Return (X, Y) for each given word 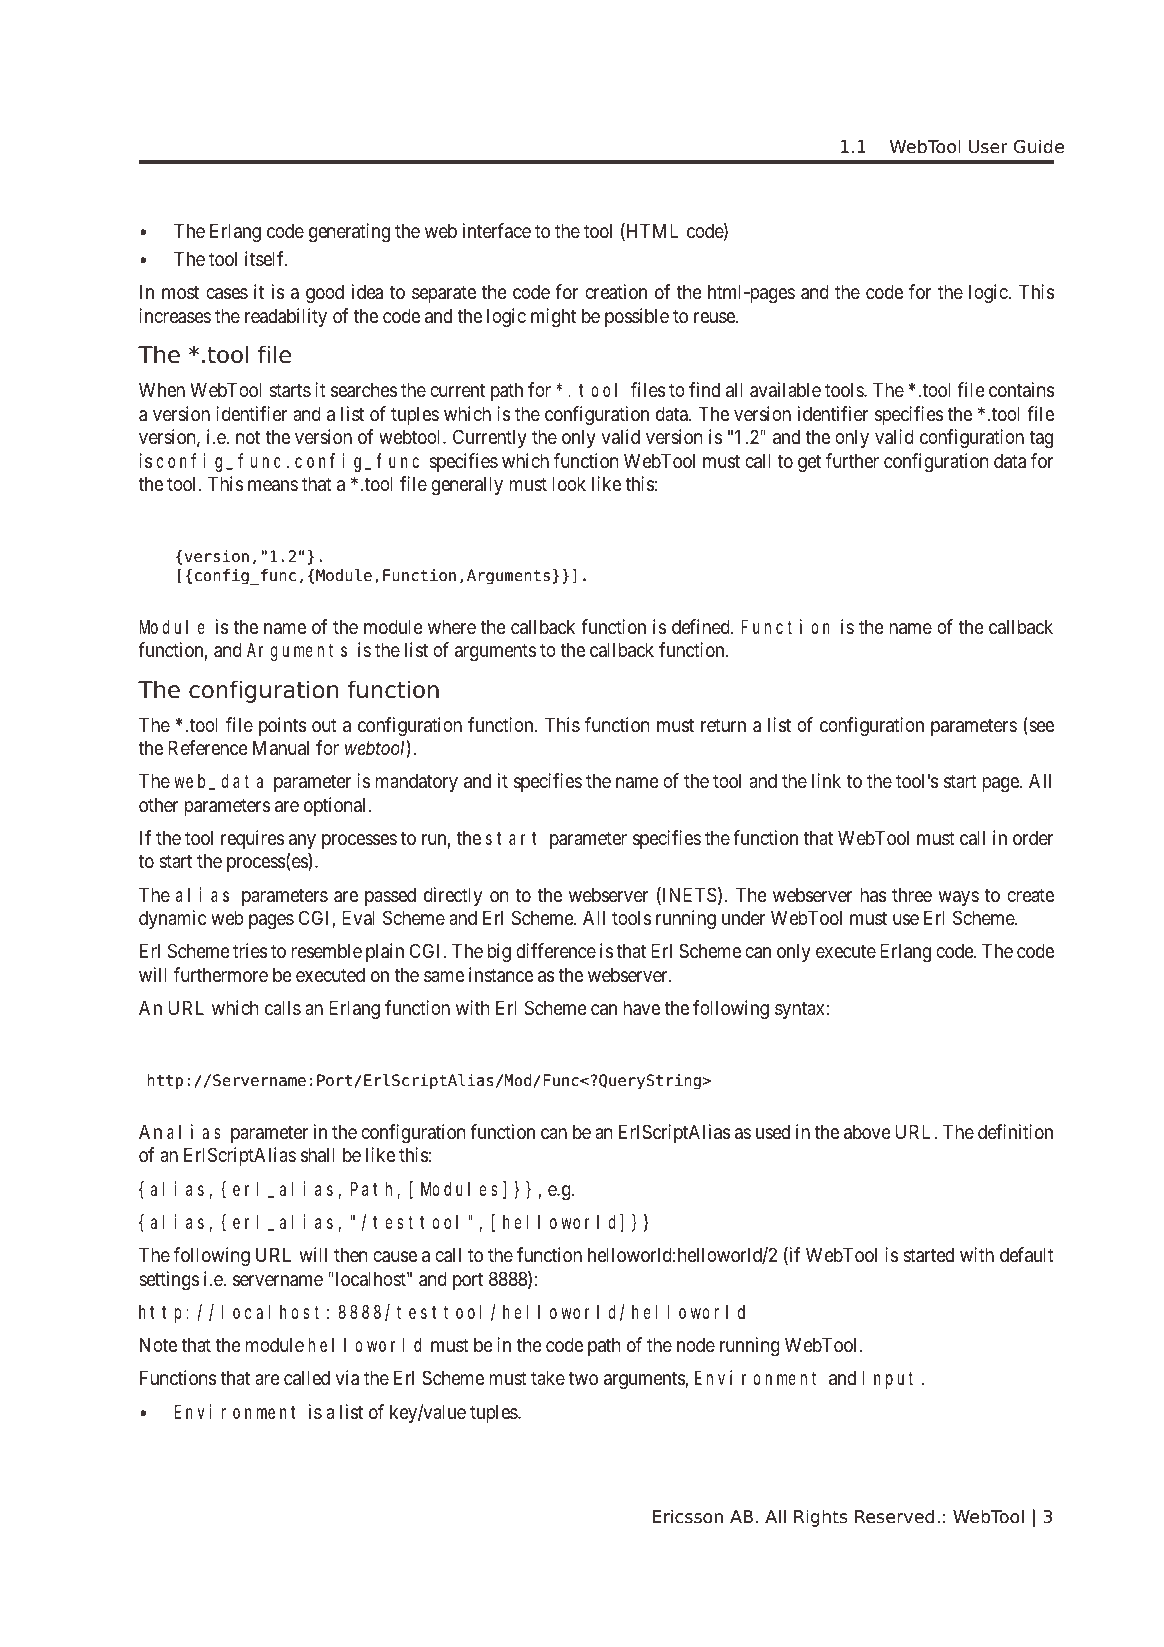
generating (349, 232)
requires (252, 839)
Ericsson (688, 1516)
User (988, 147)
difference (556, 951)
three (912, 895)
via (347, 1378)
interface (497, 230)
